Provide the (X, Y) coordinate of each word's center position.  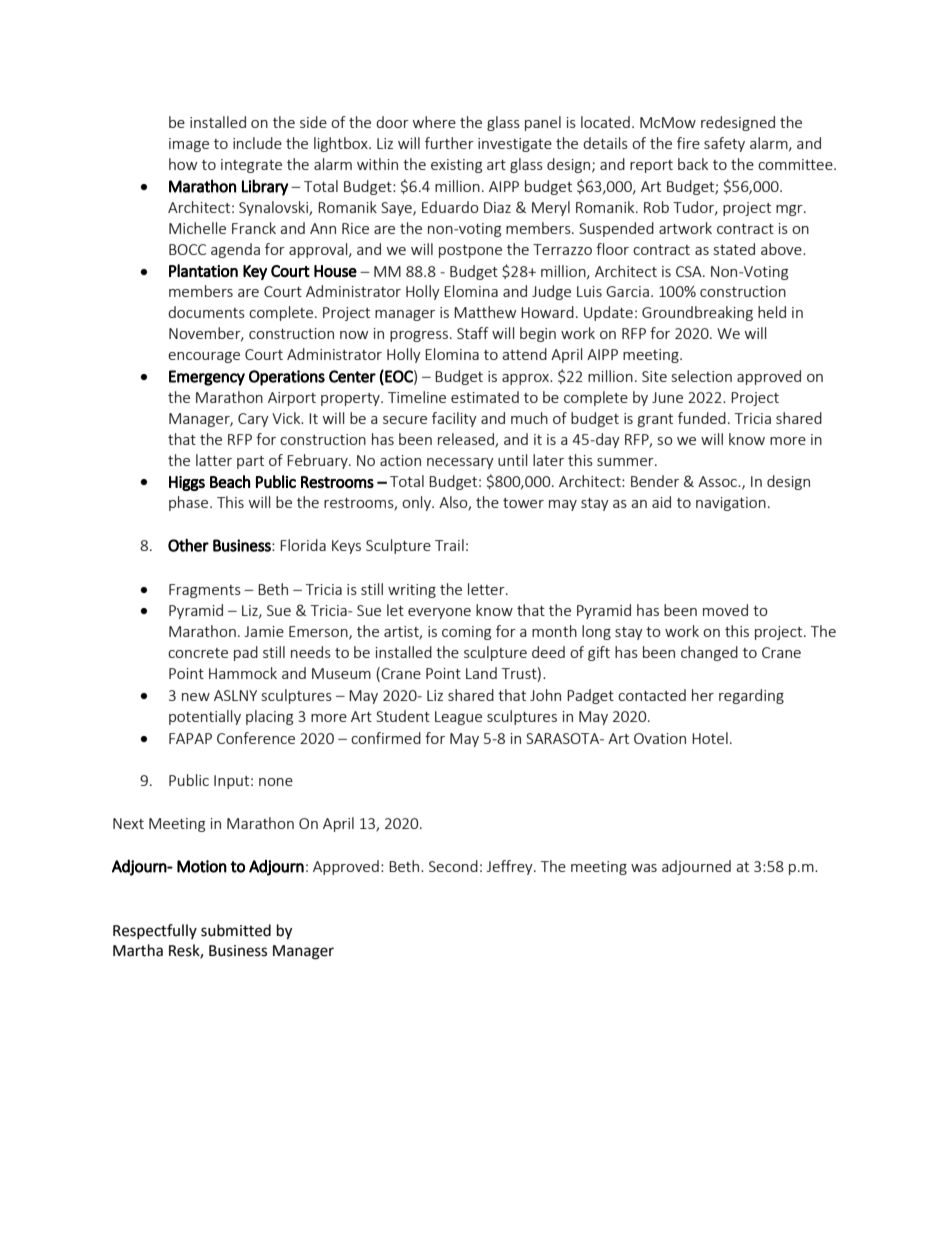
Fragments (205, 591)
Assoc (718, 481)
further (449, 143)
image (189, 145)
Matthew (485, 312)
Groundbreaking (697, 313)
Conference (256, 738)
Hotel (710, 738)
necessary (460, 463)
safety (724, 144)
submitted (236, 930)
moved (725, 610)
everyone (439, 613)
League (458, 718)
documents (206, 312)
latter (214, 460)
